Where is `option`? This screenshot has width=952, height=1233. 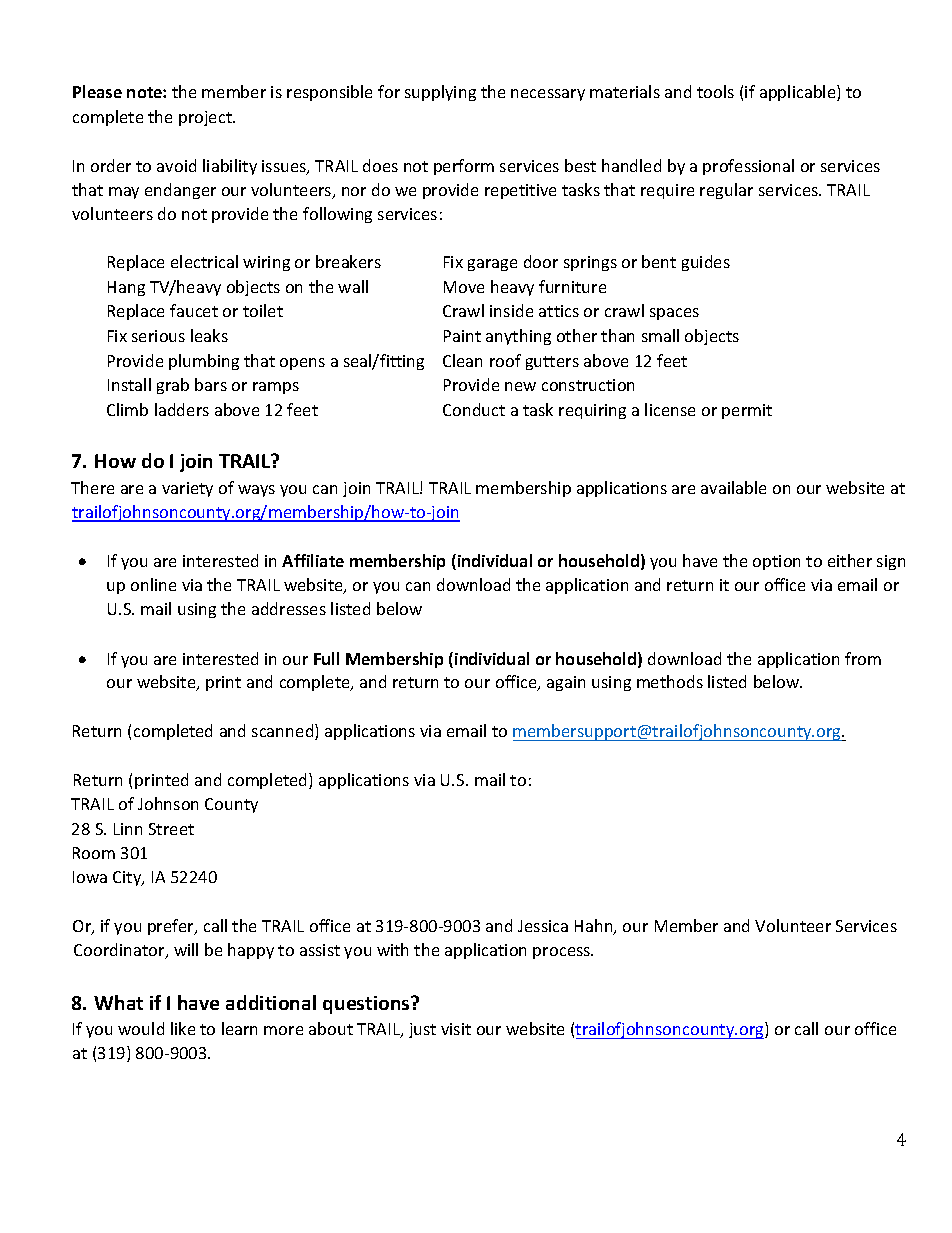
option is located at coordinates (776, 562).
